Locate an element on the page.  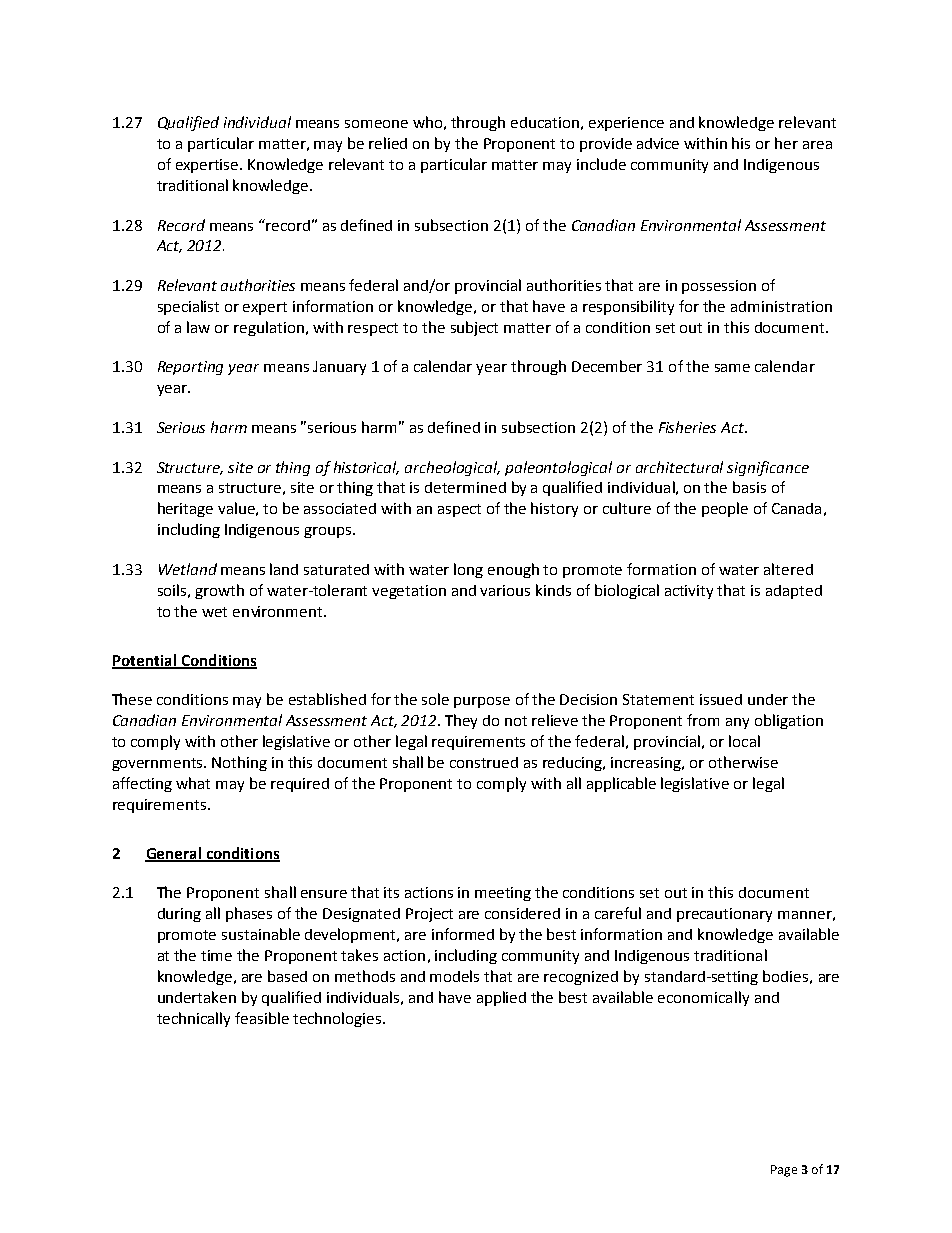
technically is located at coordinates (193, 1019).
